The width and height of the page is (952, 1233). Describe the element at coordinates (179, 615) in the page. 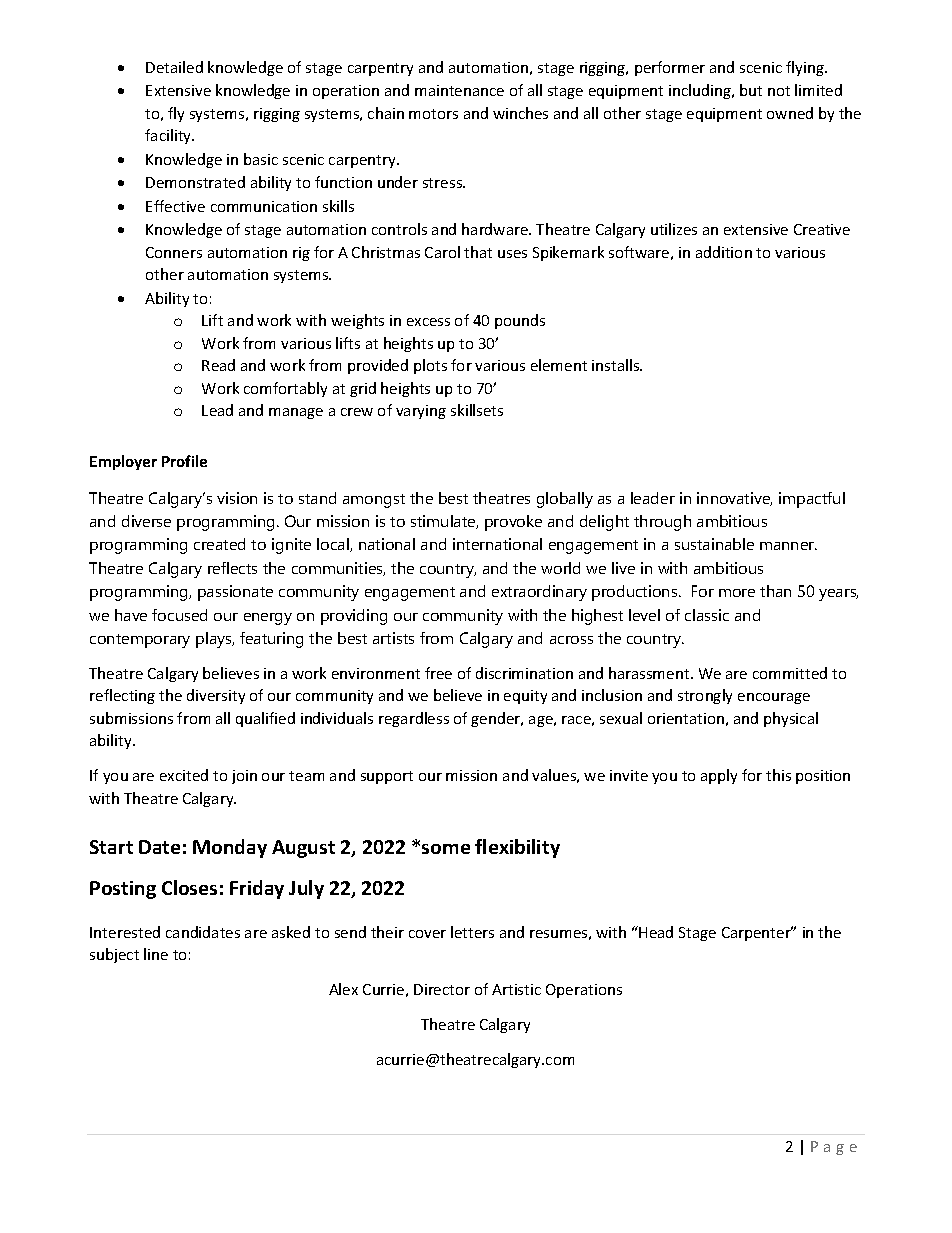

I see `focused` at that location.
